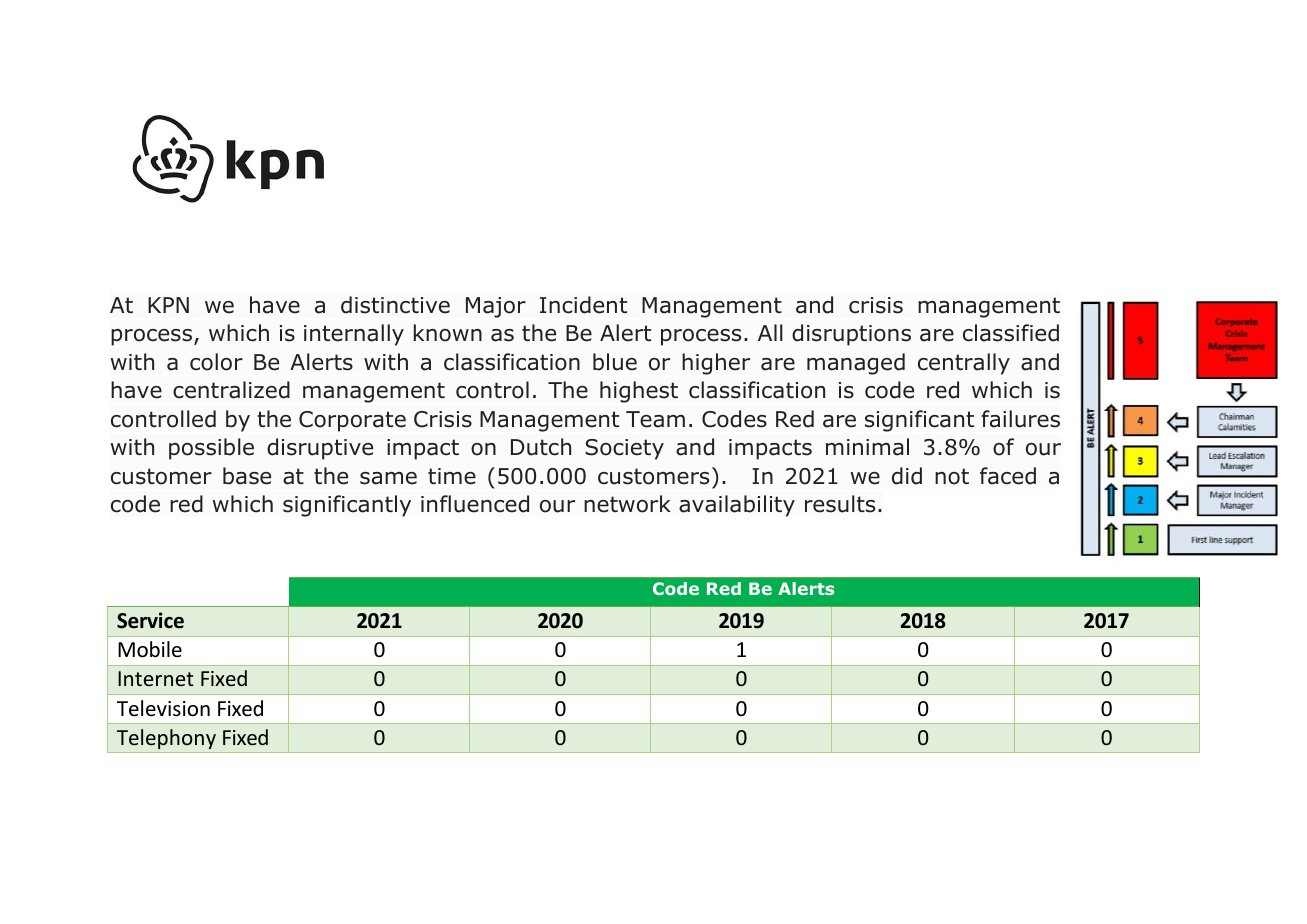 This screenshot has width=1307, height=924. I want to click on disruptions, so click(851, 335).
